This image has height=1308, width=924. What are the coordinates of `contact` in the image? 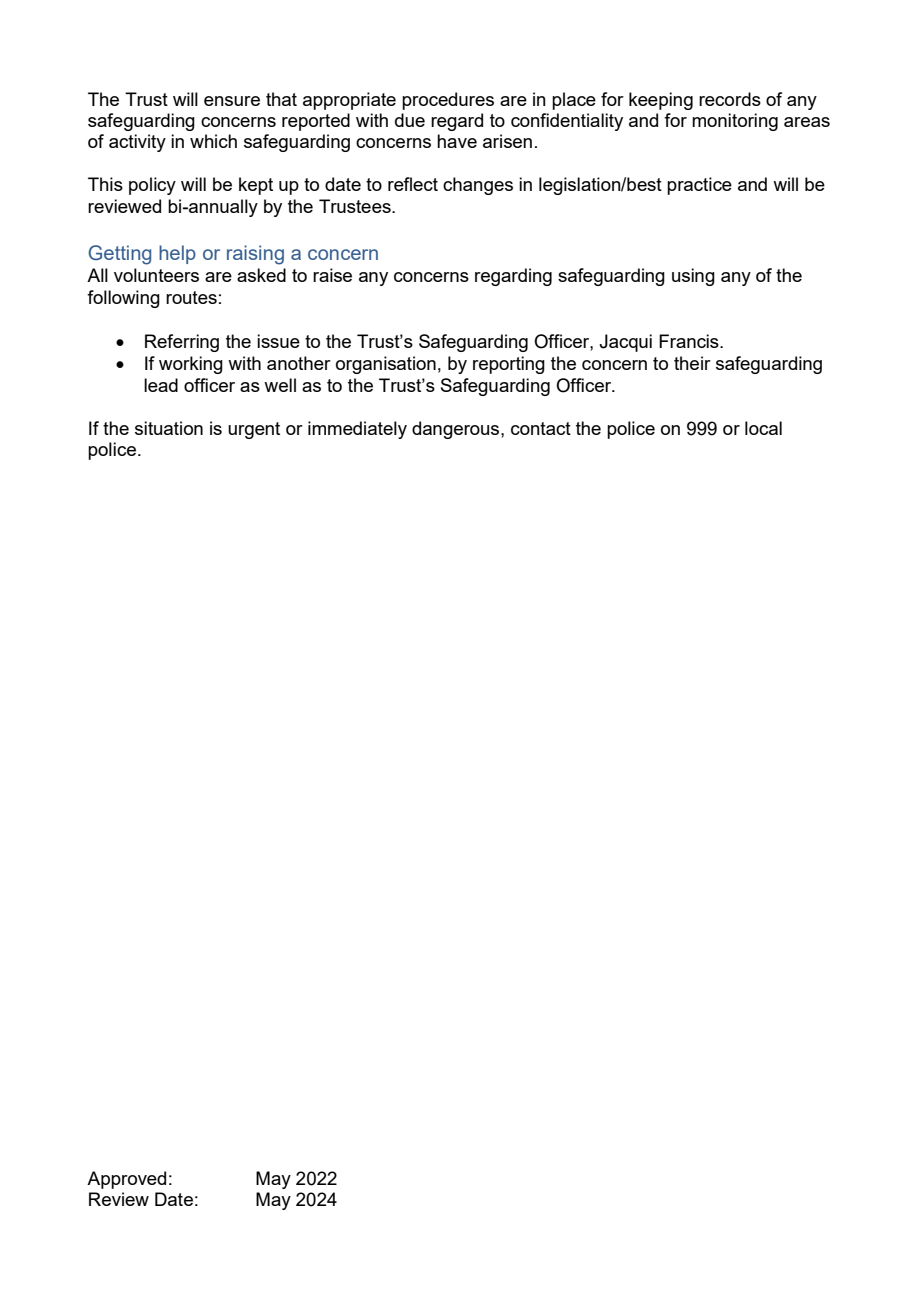 It's located at (541, 428).
